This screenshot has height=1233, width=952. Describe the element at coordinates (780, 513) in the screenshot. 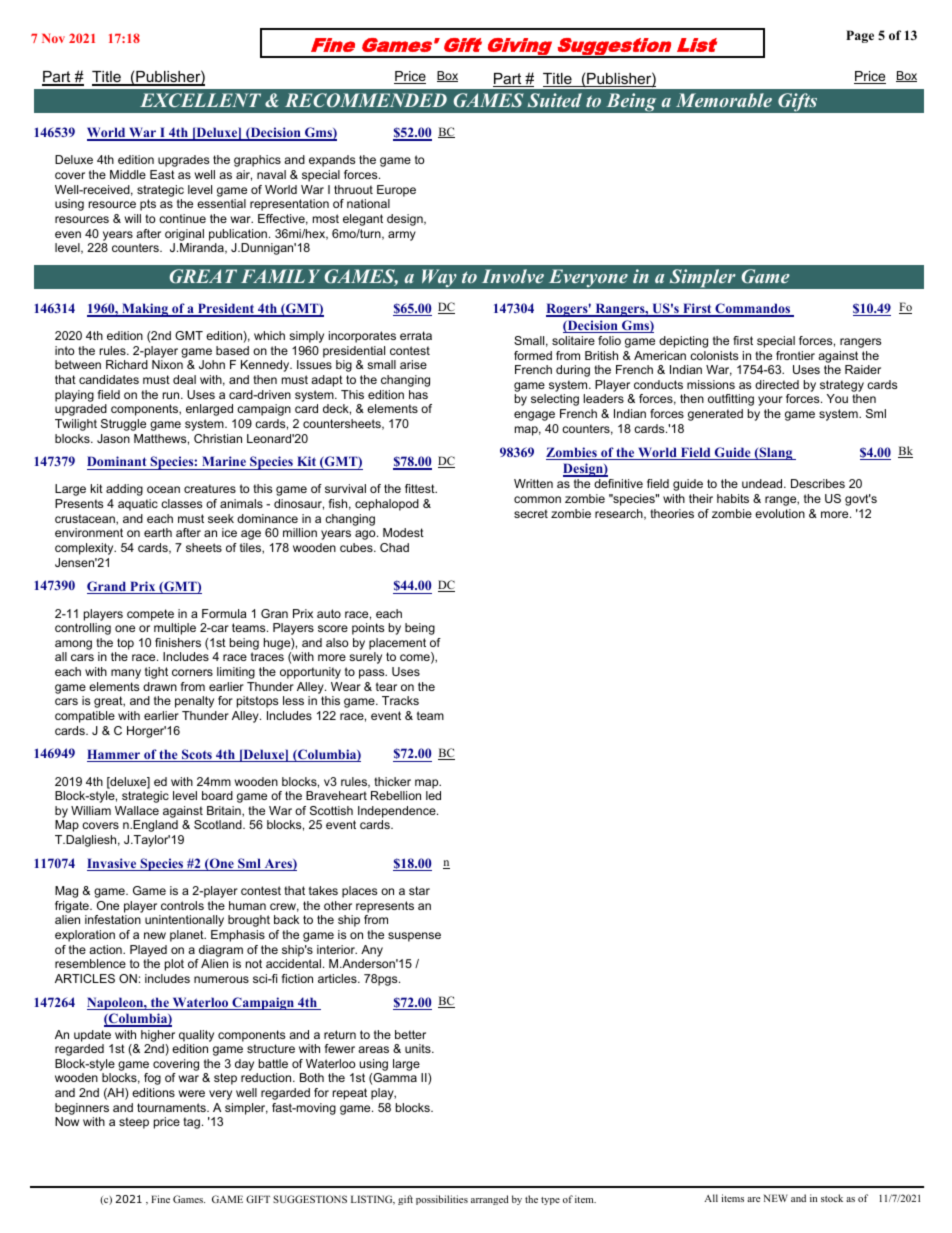

I see `evolution` at that location.
